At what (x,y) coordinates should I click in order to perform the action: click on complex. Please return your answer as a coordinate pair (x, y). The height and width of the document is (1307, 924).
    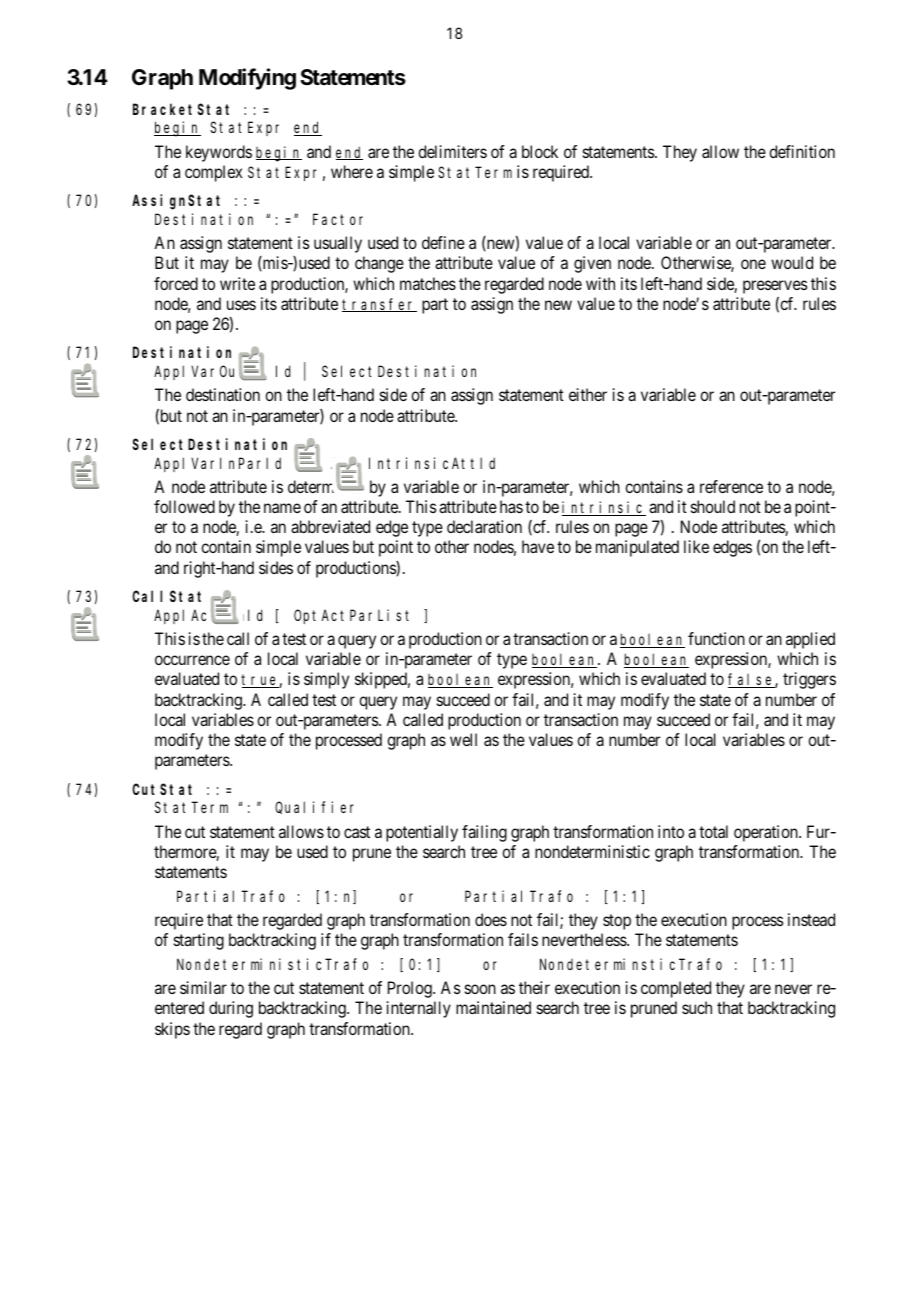
    Looking at the image, I should click on (214, 173).
